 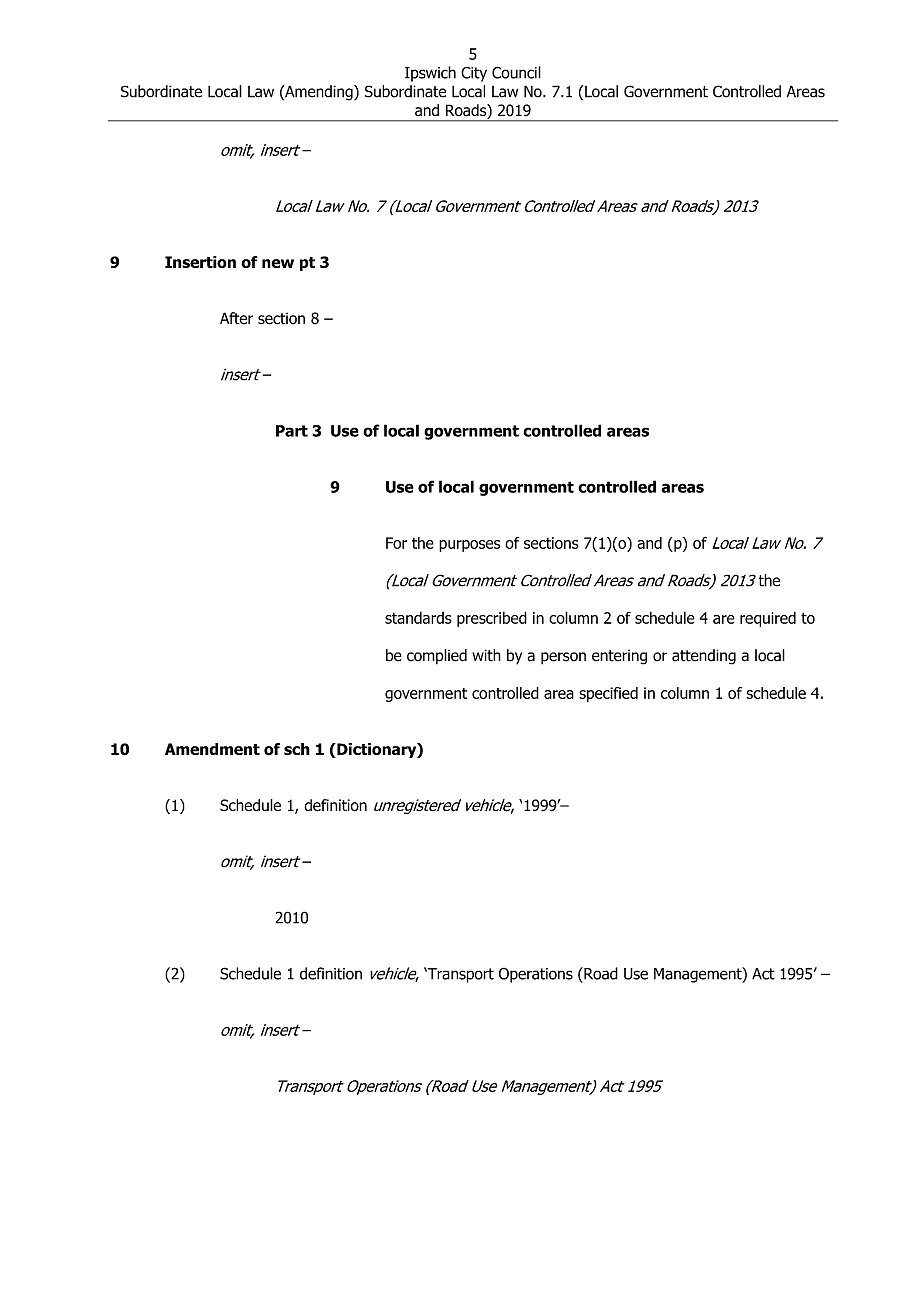 I want to click on After, so click(x=236, y=318).
